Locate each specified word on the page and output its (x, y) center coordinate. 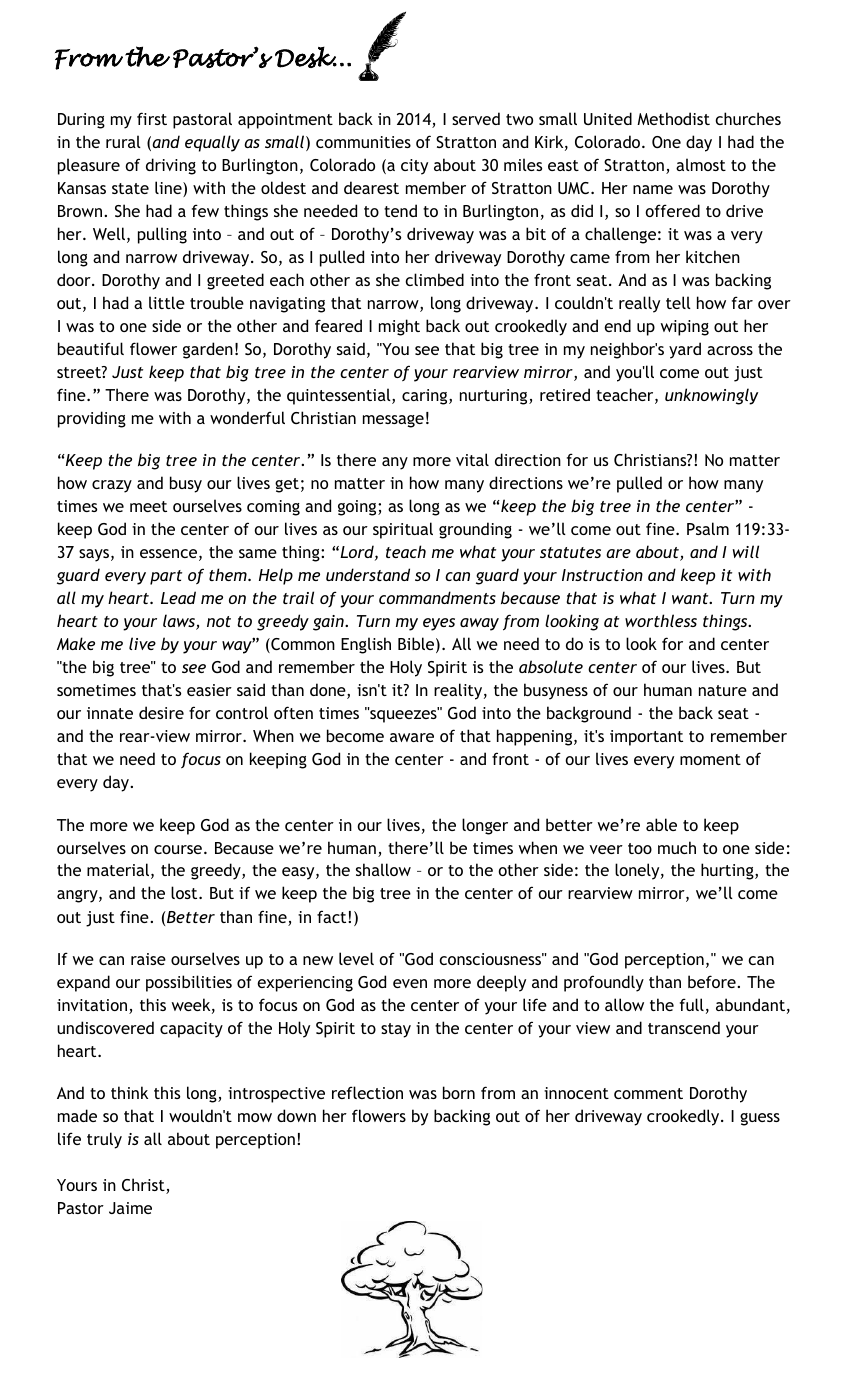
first (152, 118)
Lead (178, 597)
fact (333, 916)
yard (685, 350)
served (476, 118)
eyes (439, 624)
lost (185, 892)
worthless (661, 620)
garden (208, 350)
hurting (728, 871)
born (459, 1092)
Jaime (130, 1208)
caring (426, 397)
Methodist (673, 118)
